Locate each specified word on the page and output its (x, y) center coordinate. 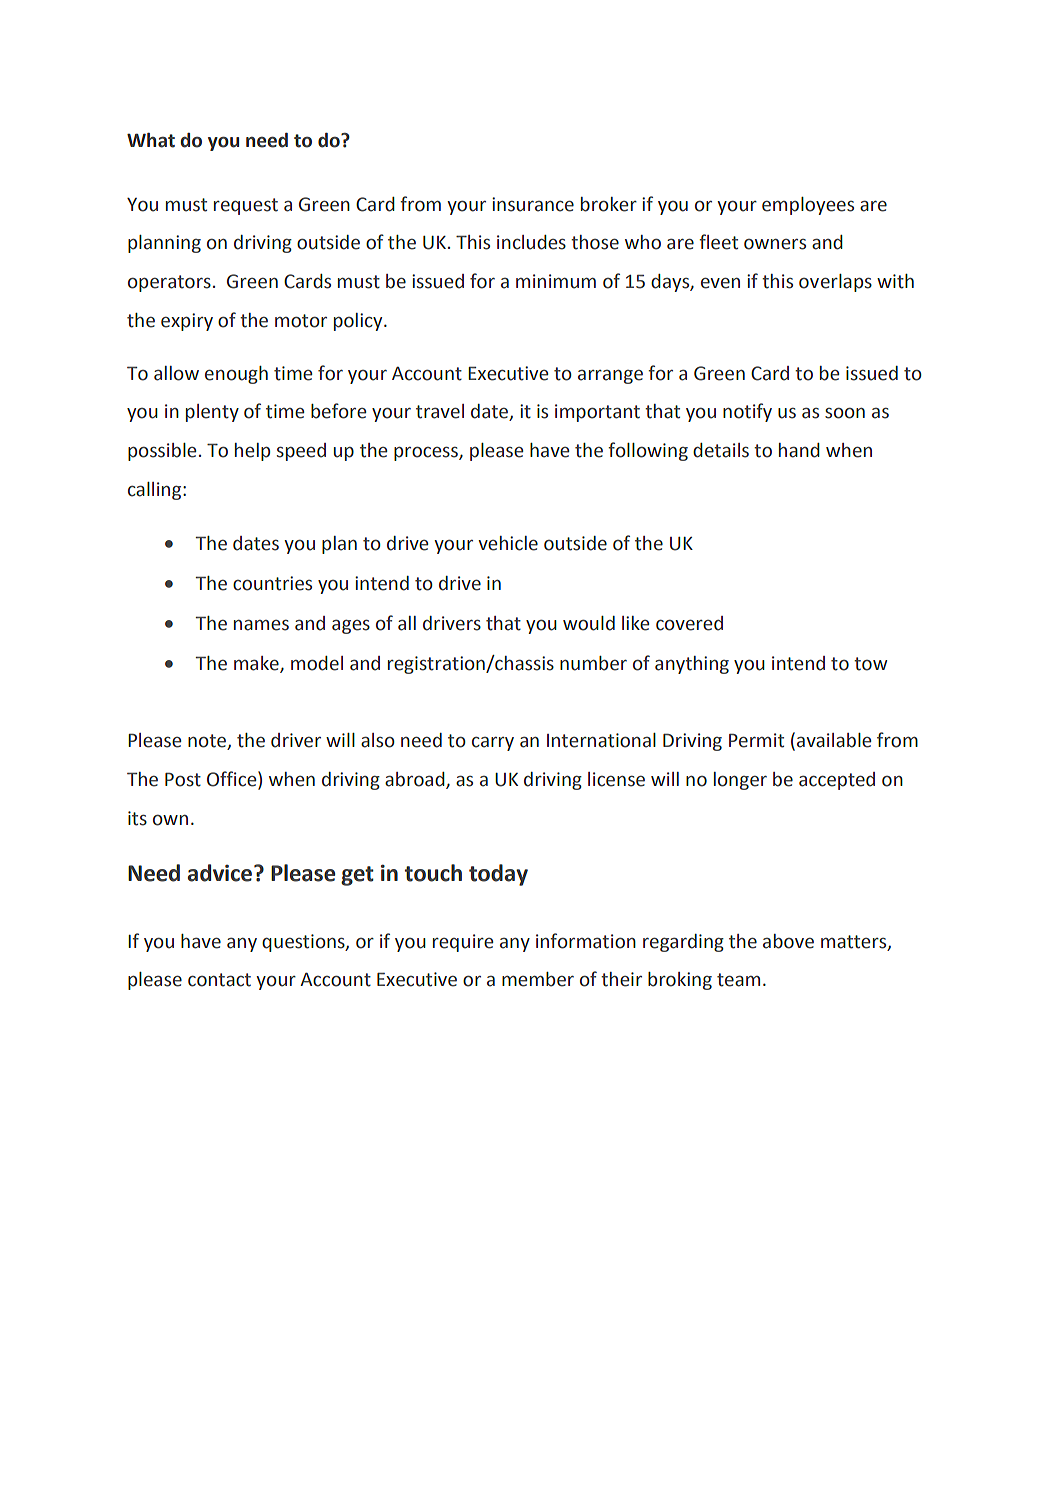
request (246, 206)
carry (493, 744)
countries (272, 583)
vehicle (508, 543)
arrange (610, 377)
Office (233, 780)
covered (689, 623)
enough (236, 375)
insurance (533, 204)
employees (808, 206)
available (834, 740)
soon (845, 413)
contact (219, 980)
